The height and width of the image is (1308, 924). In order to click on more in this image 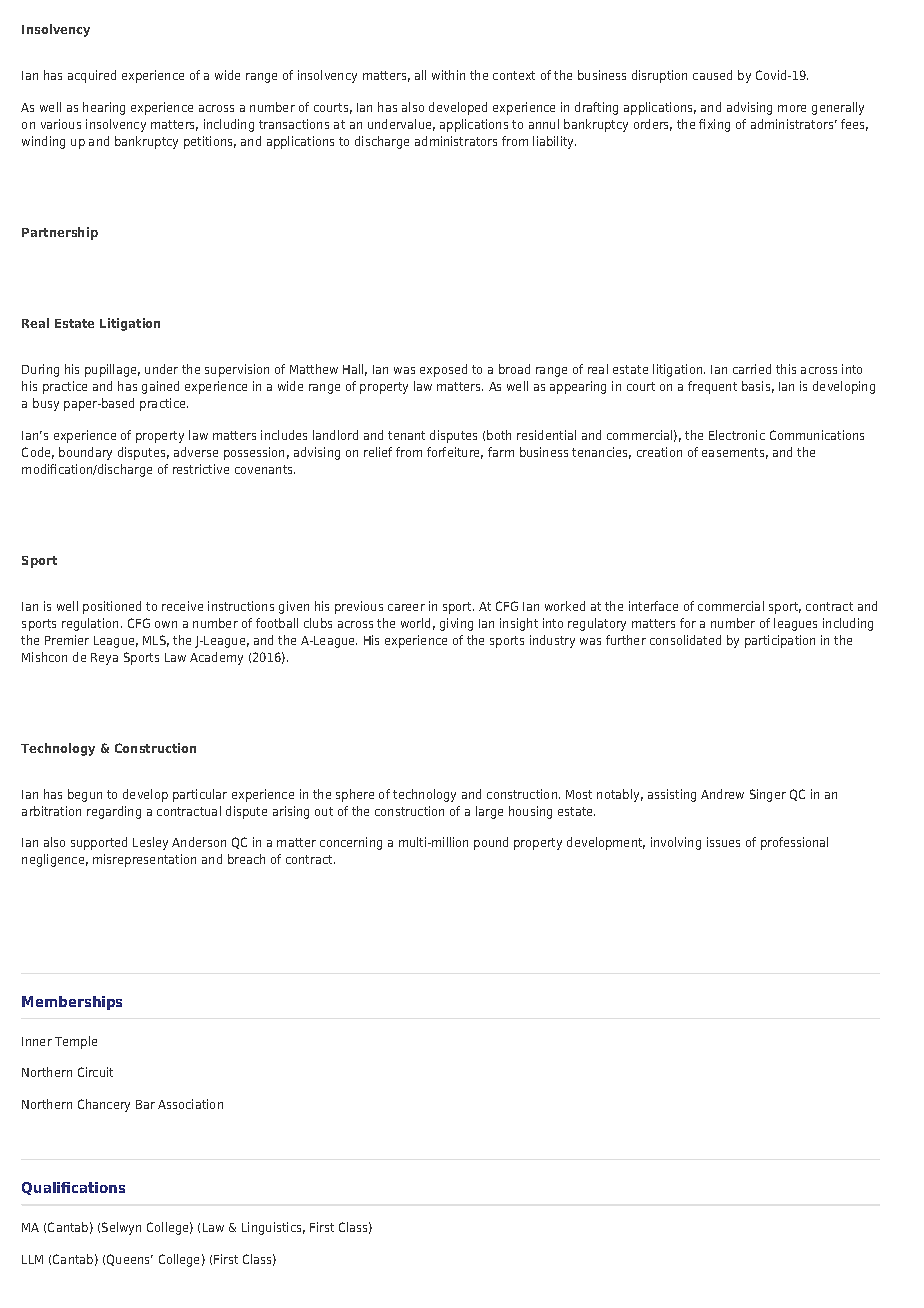, I will do `click(792, 108)`.
